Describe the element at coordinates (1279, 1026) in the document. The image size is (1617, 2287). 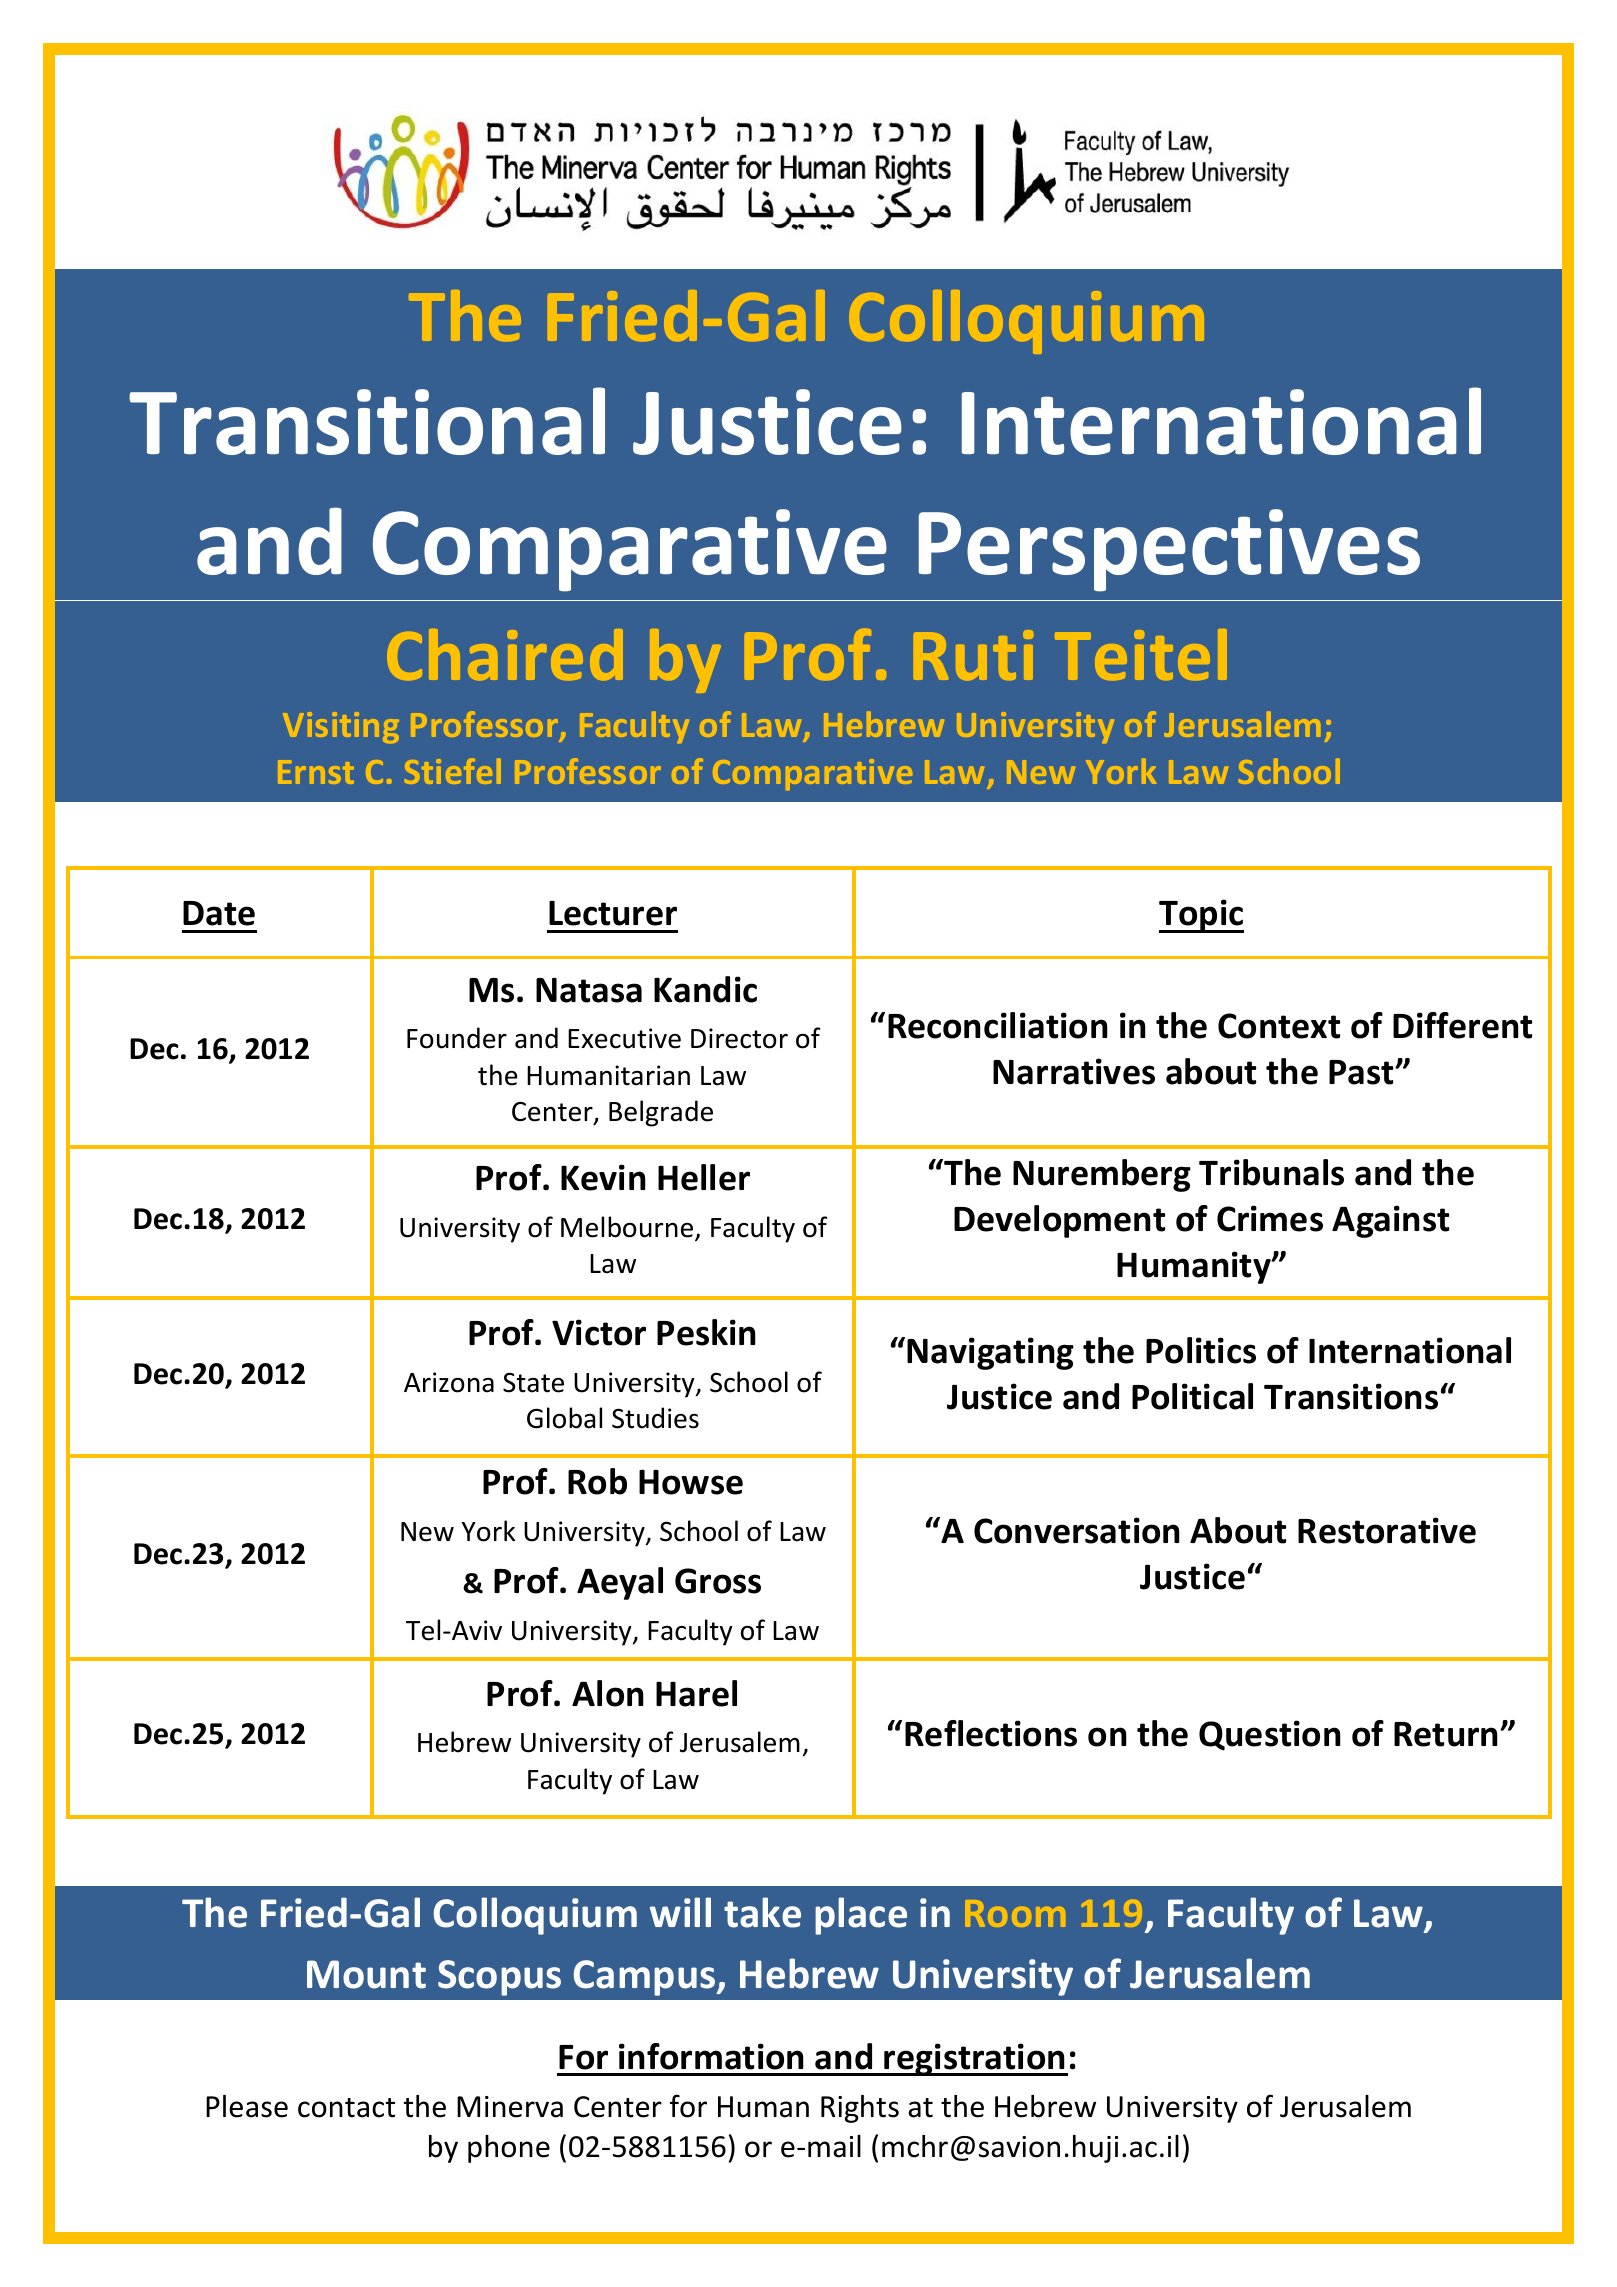
I see `Context` at that location.
